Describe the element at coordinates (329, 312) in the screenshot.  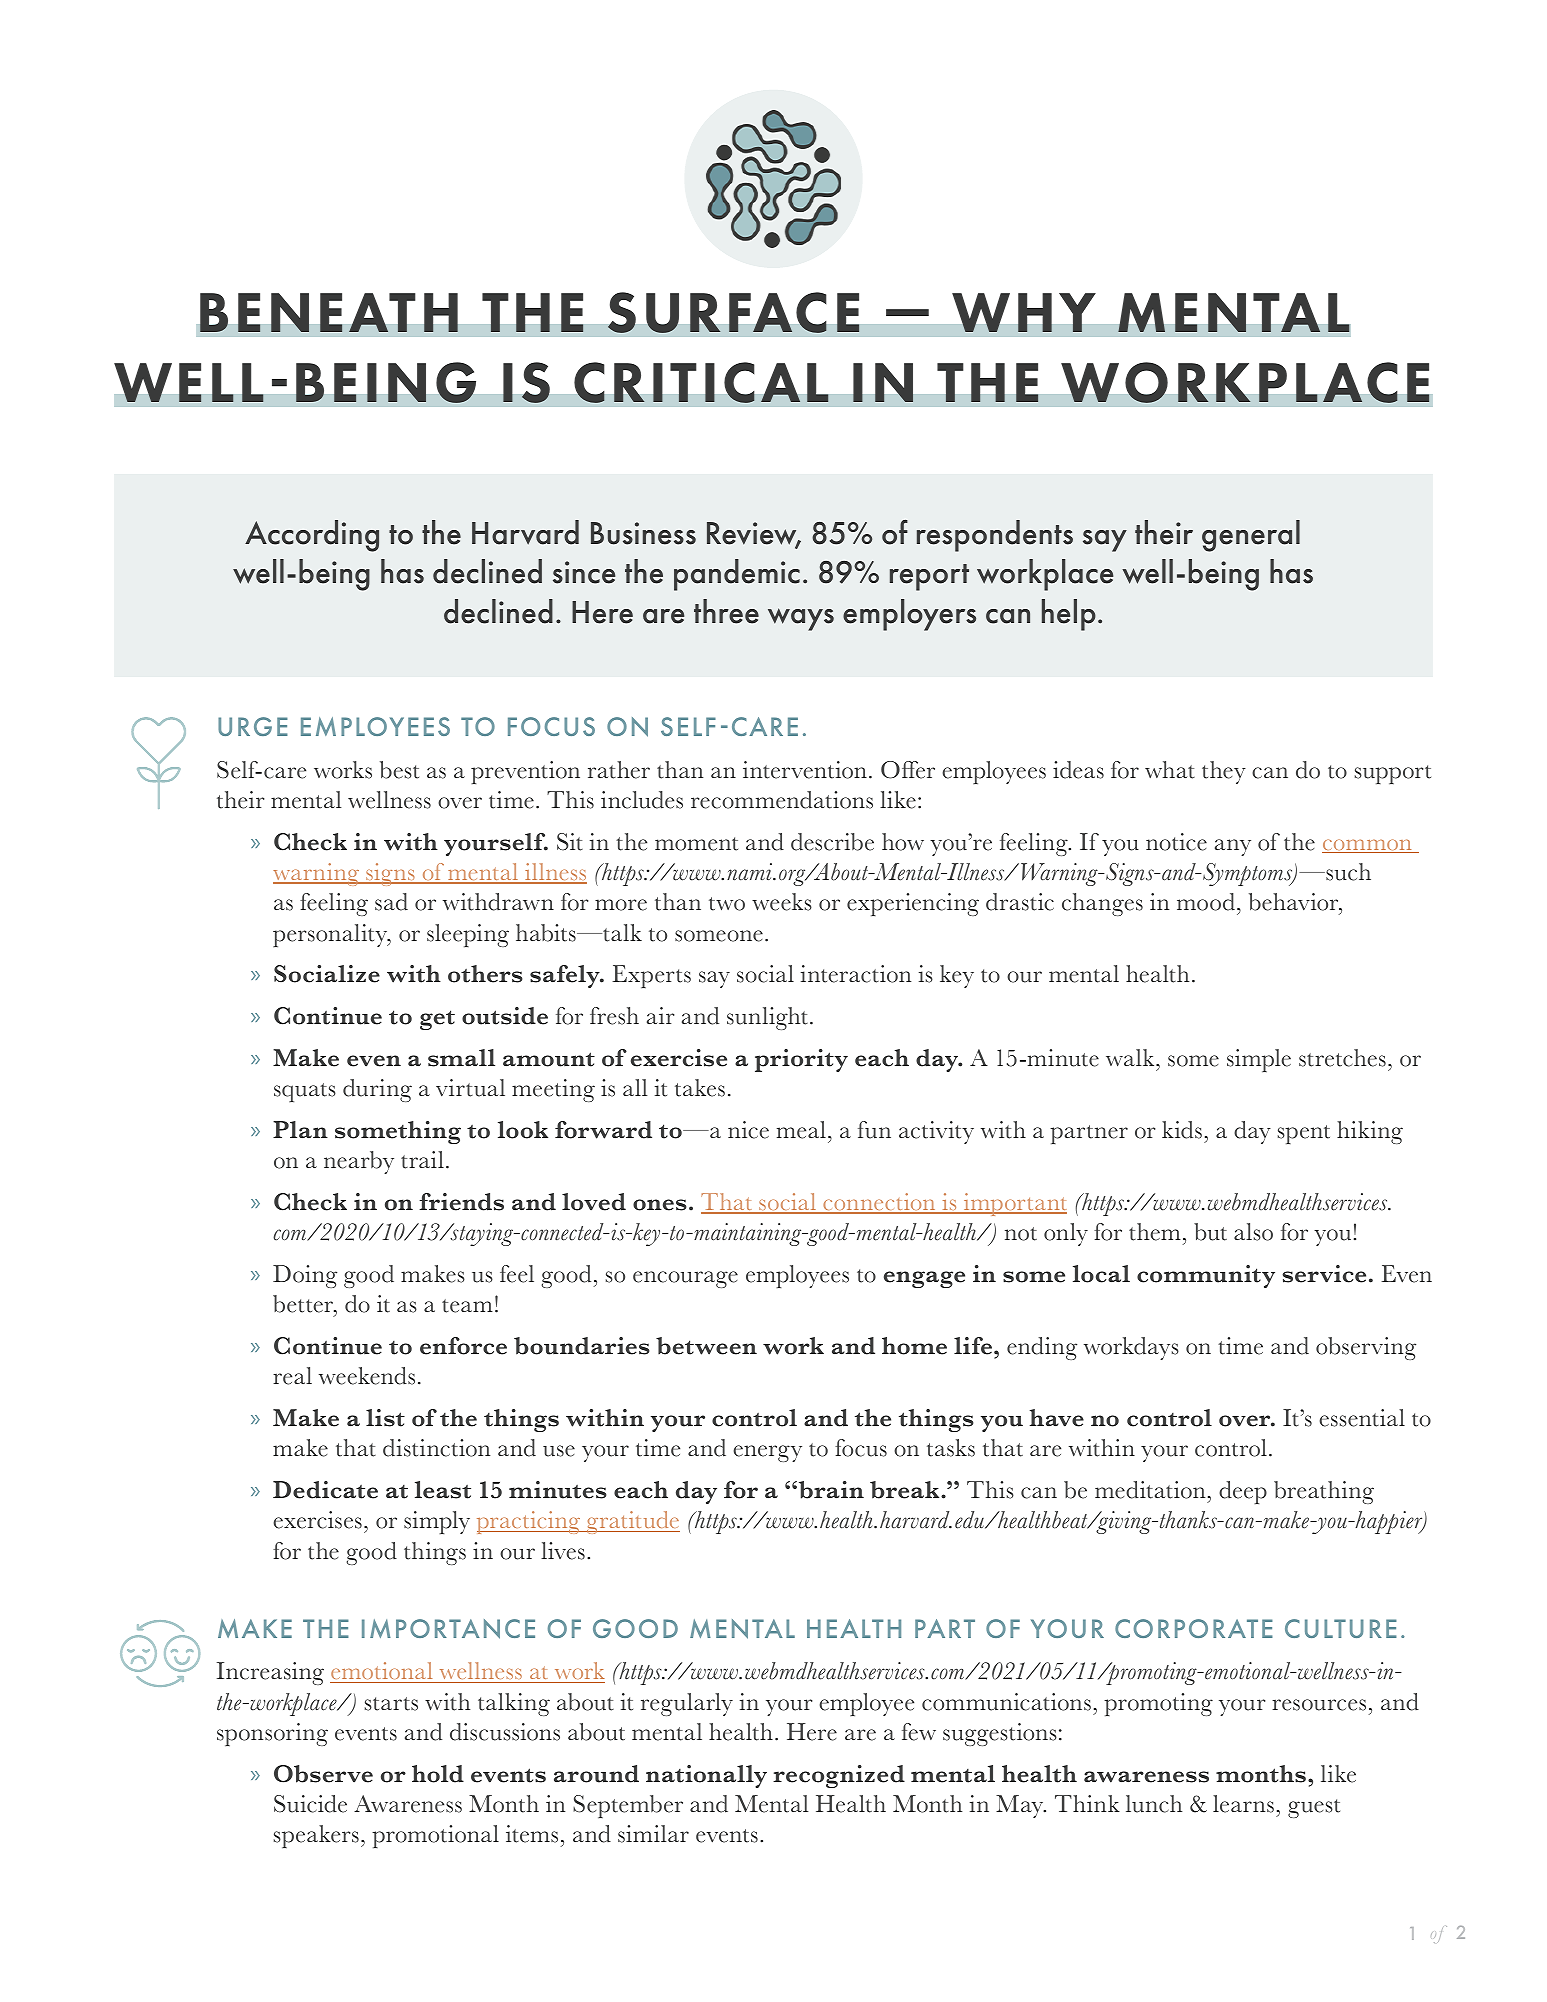
I see `BENEATH` at that location.
